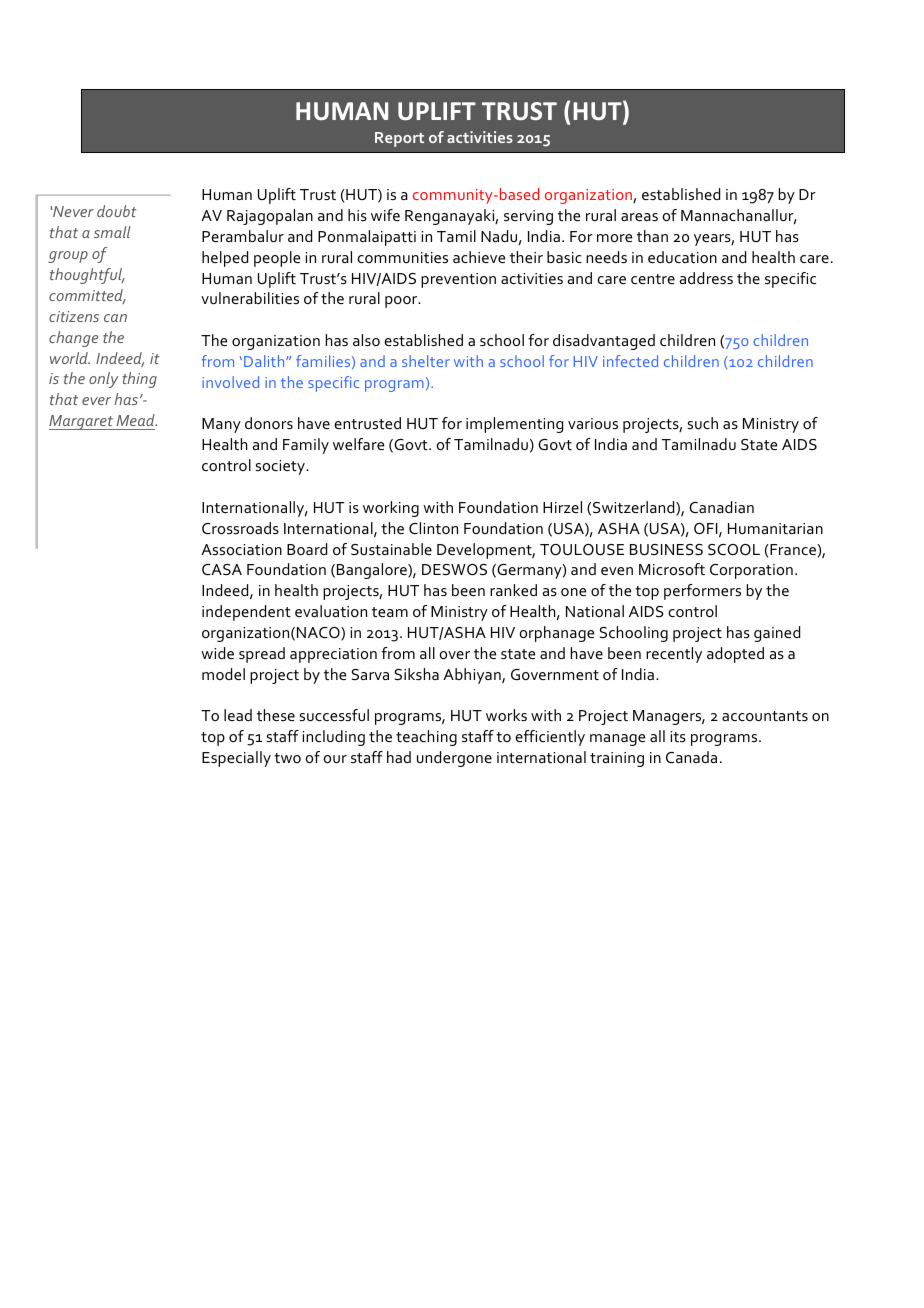 The image size is (924, 1308). What do you see at coordinates (139, 380) in the screenshot?
I see `thing` at bounding box center [139, 380].
